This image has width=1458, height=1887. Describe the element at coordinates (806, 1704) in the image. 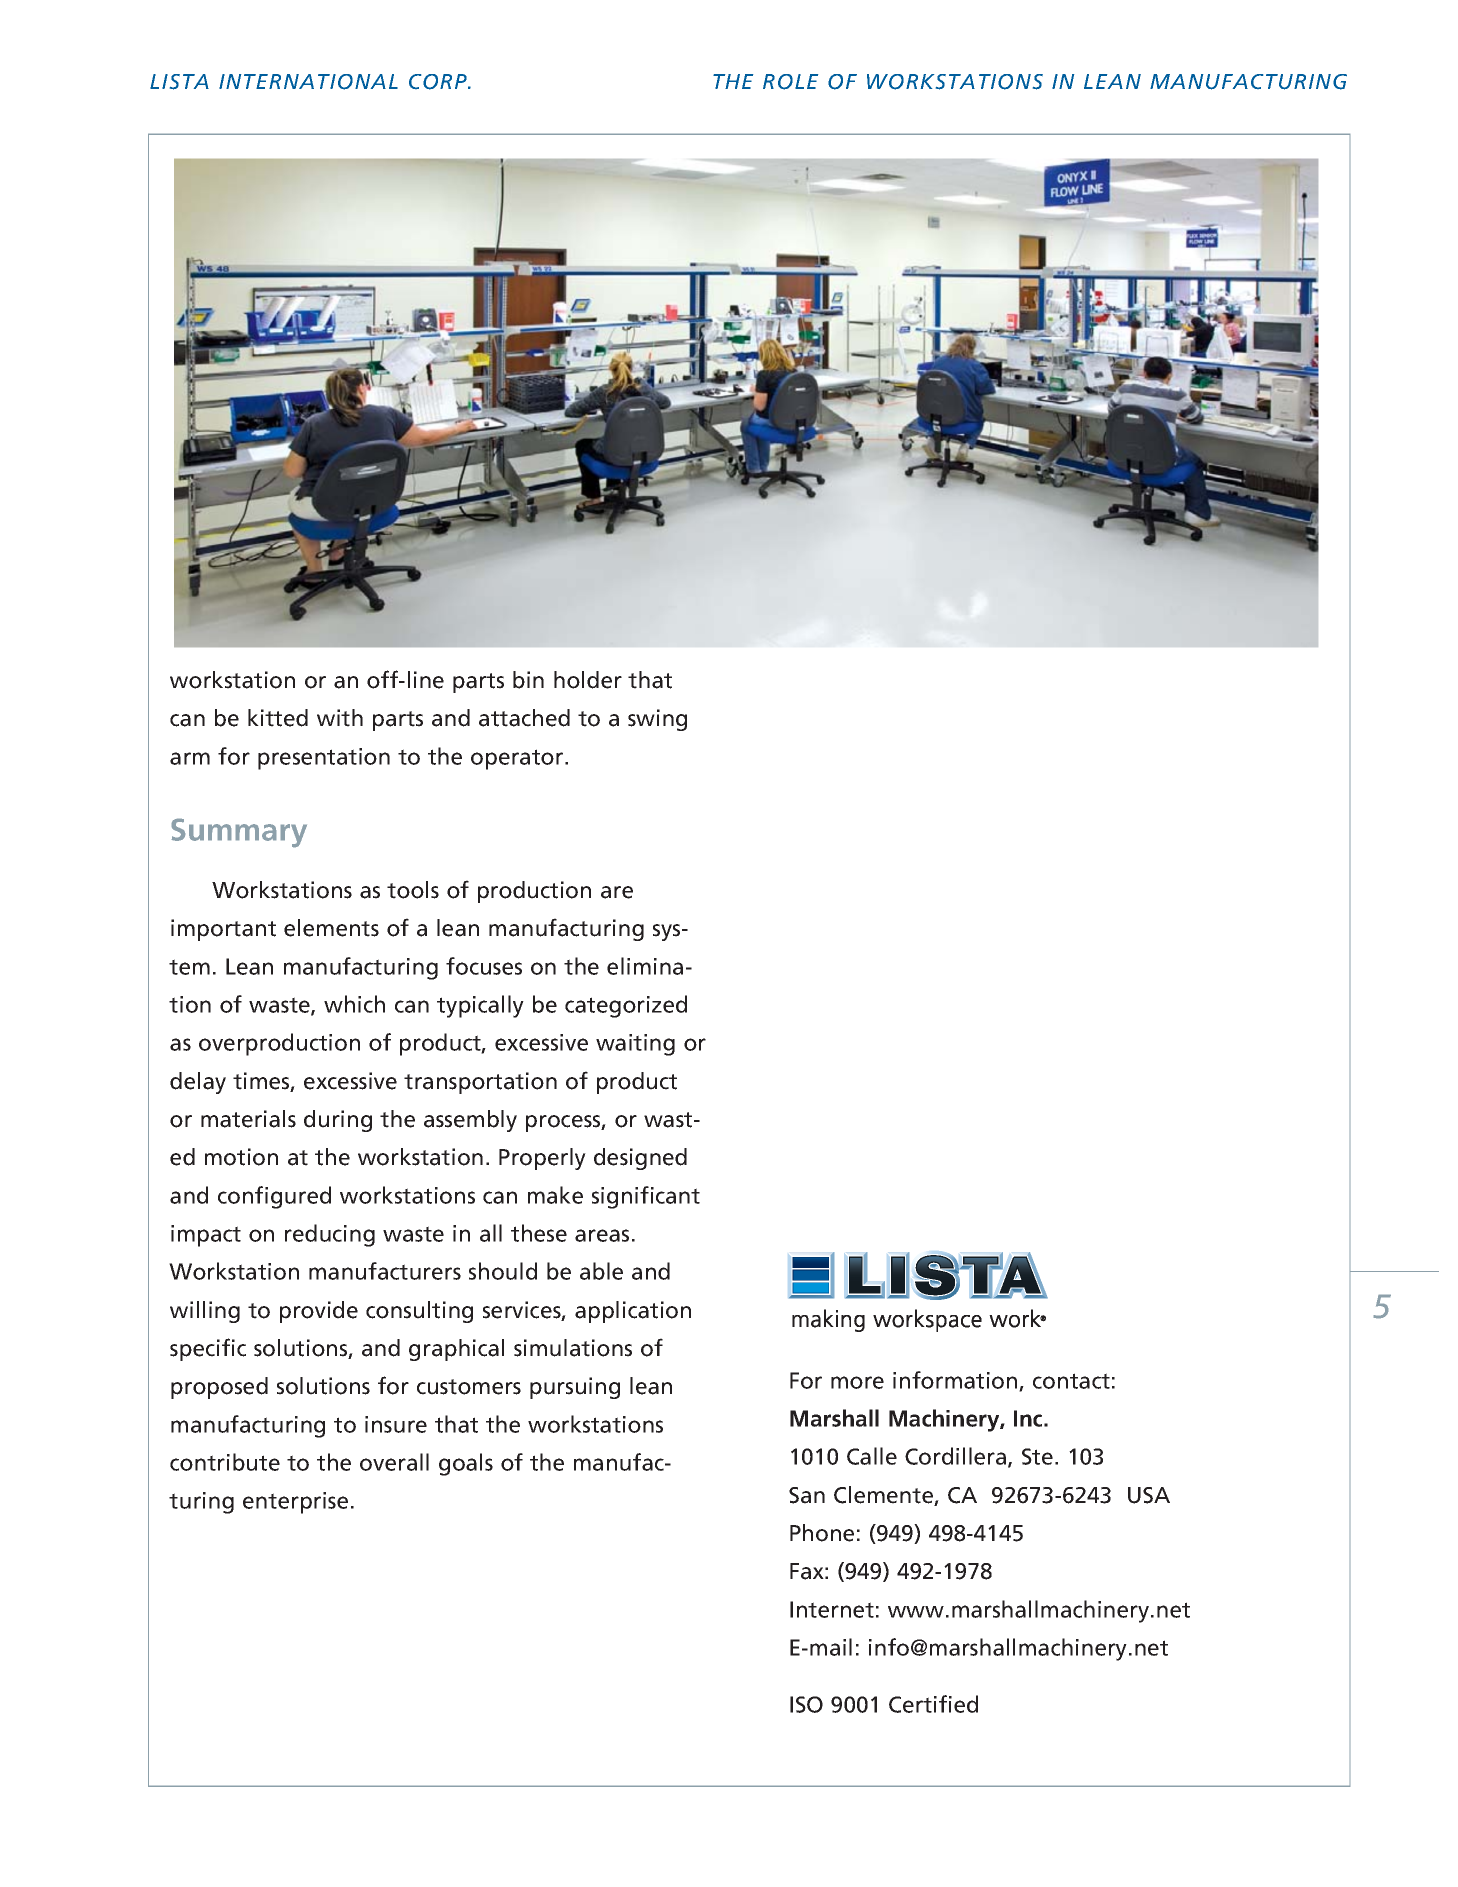

I see `ISO` at that location.
